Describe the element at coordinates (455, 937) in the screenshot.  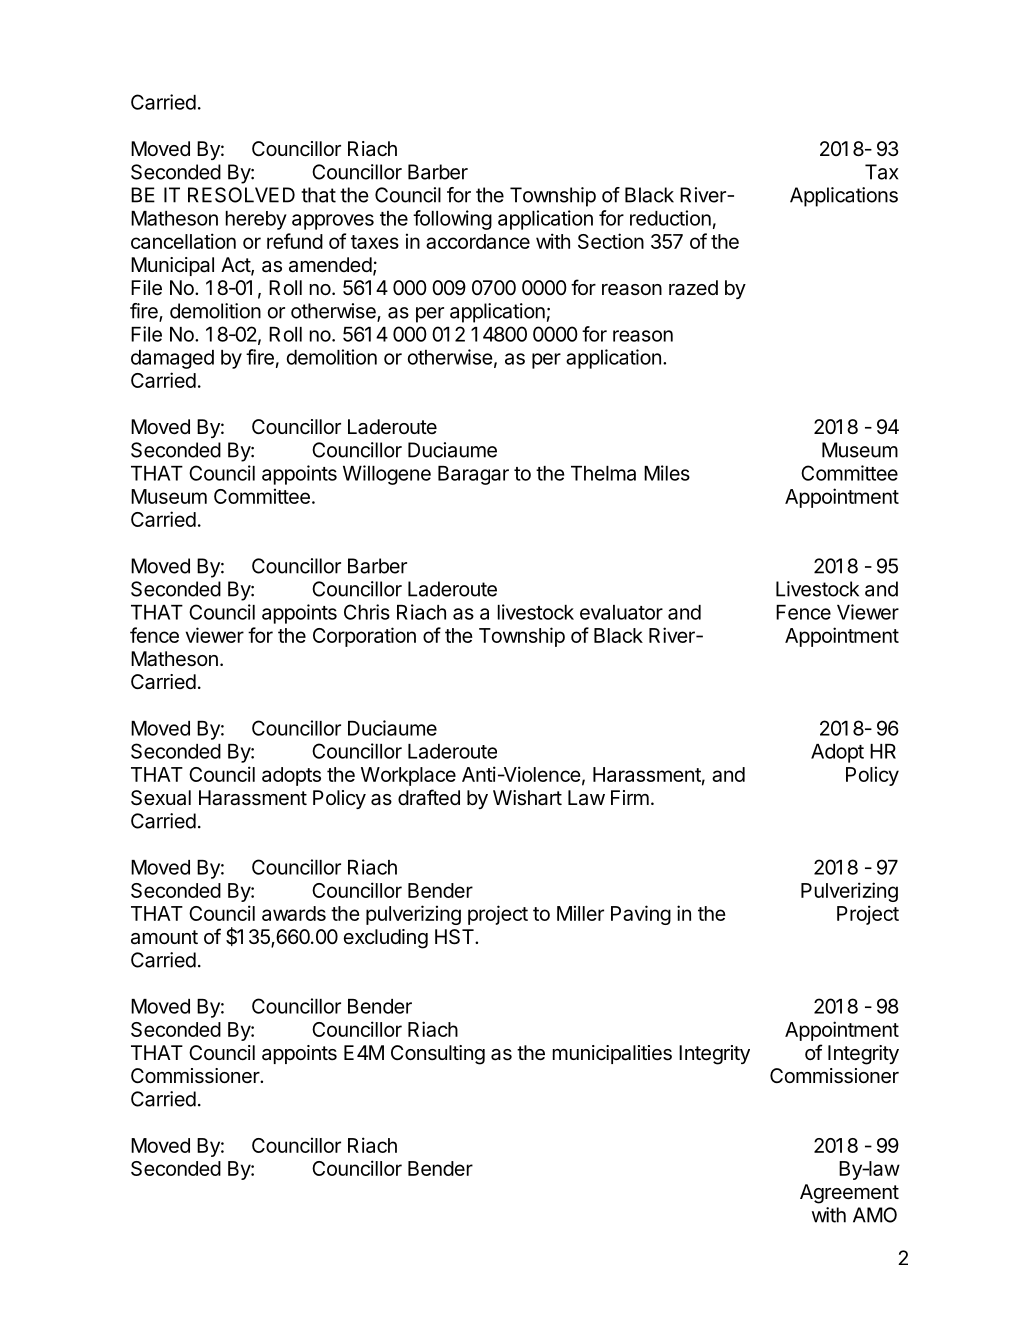
I see `HST` at that location.
